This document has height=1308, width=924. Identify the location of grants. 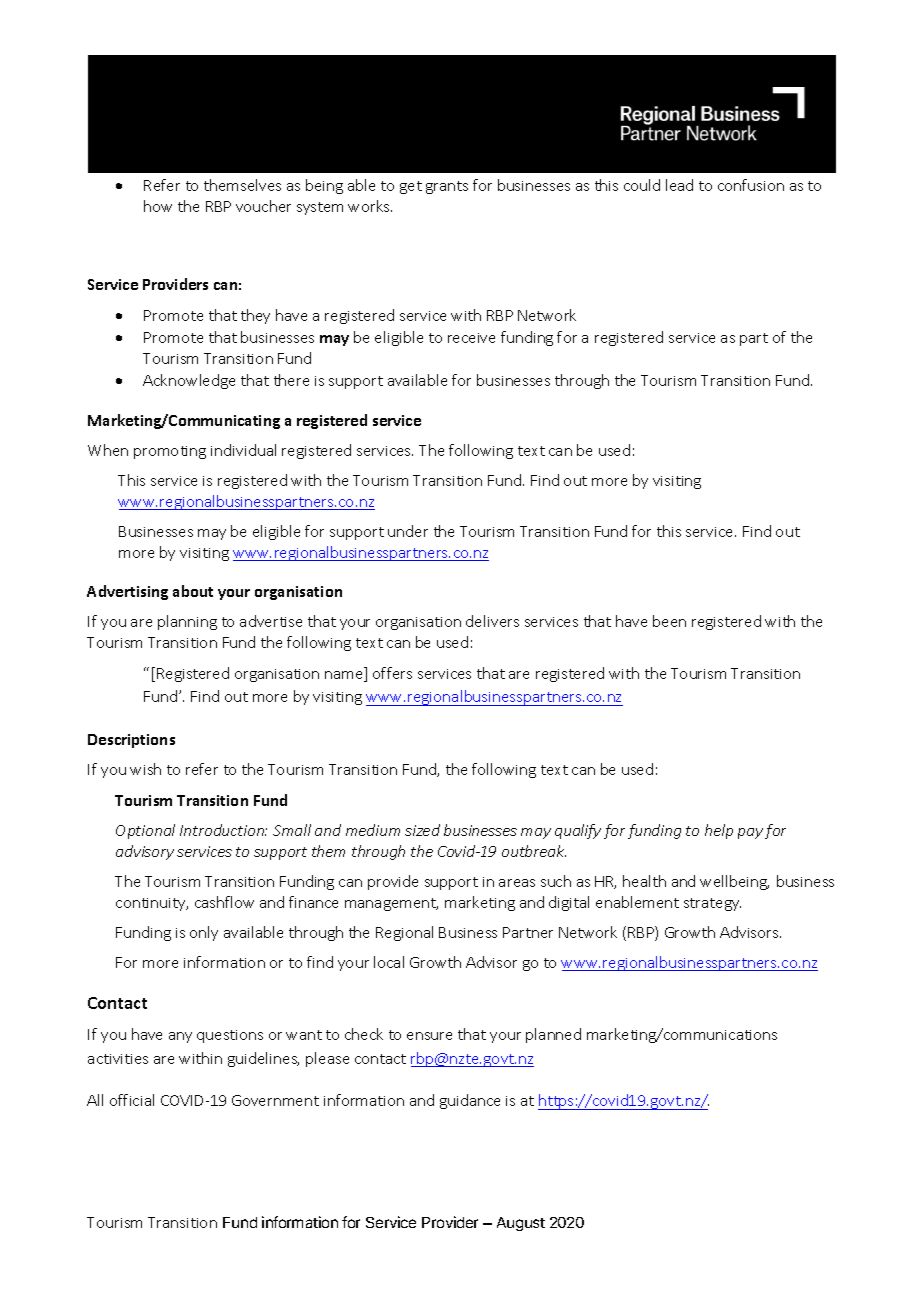
(447, 187).
